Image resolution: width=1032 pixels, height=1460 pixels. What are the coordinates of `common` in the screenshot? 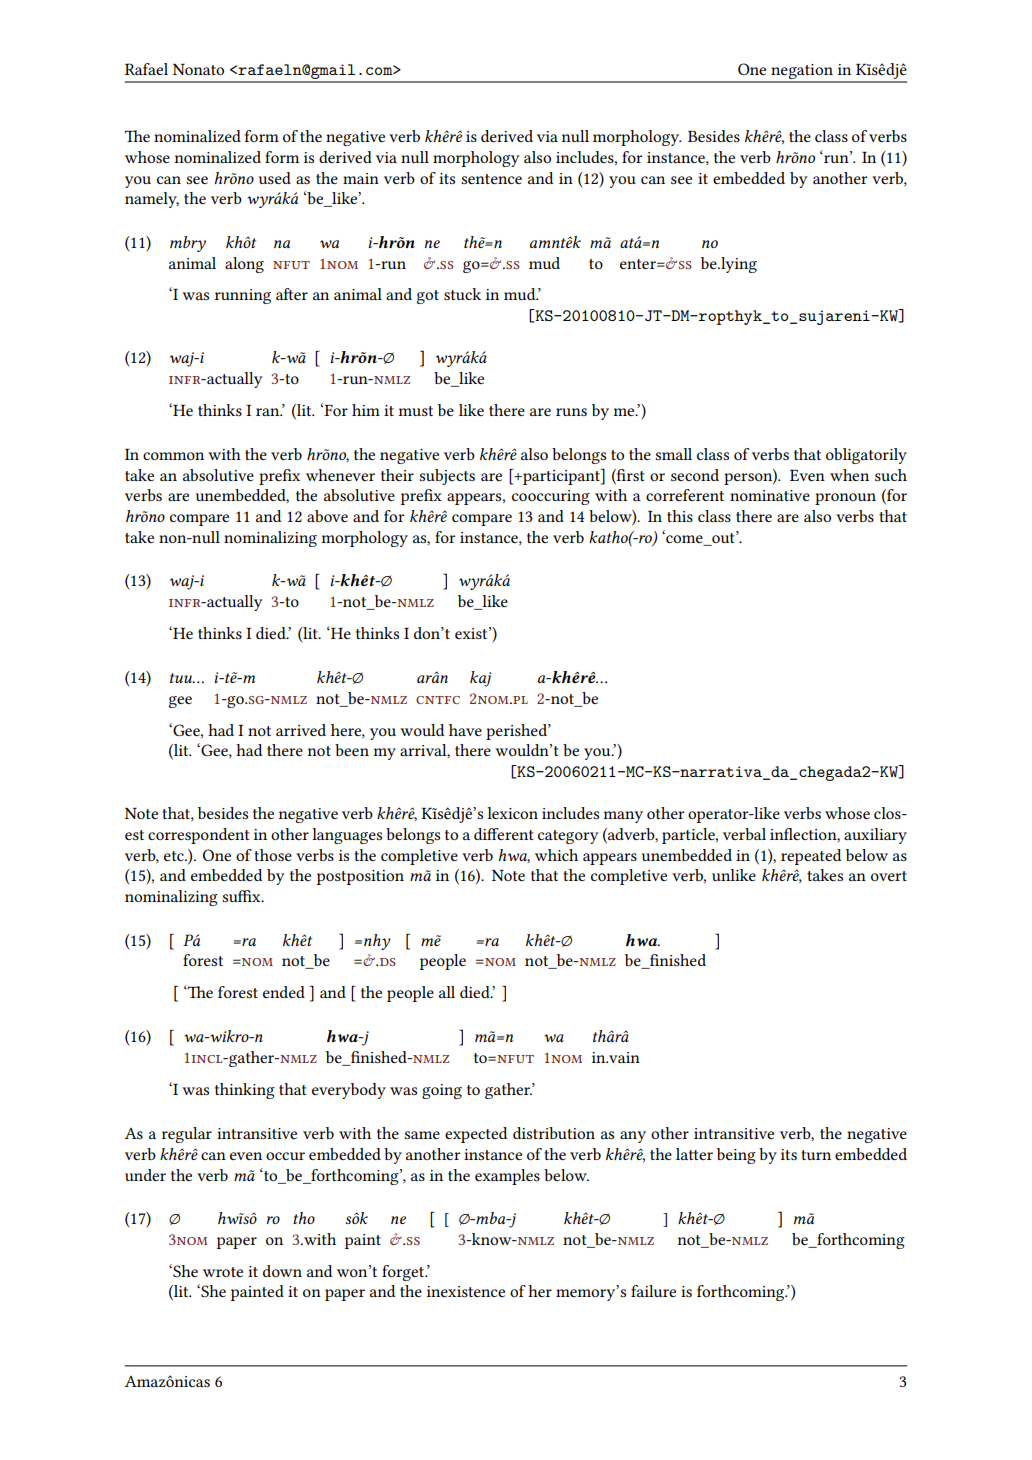 It's located at (173, 456).
